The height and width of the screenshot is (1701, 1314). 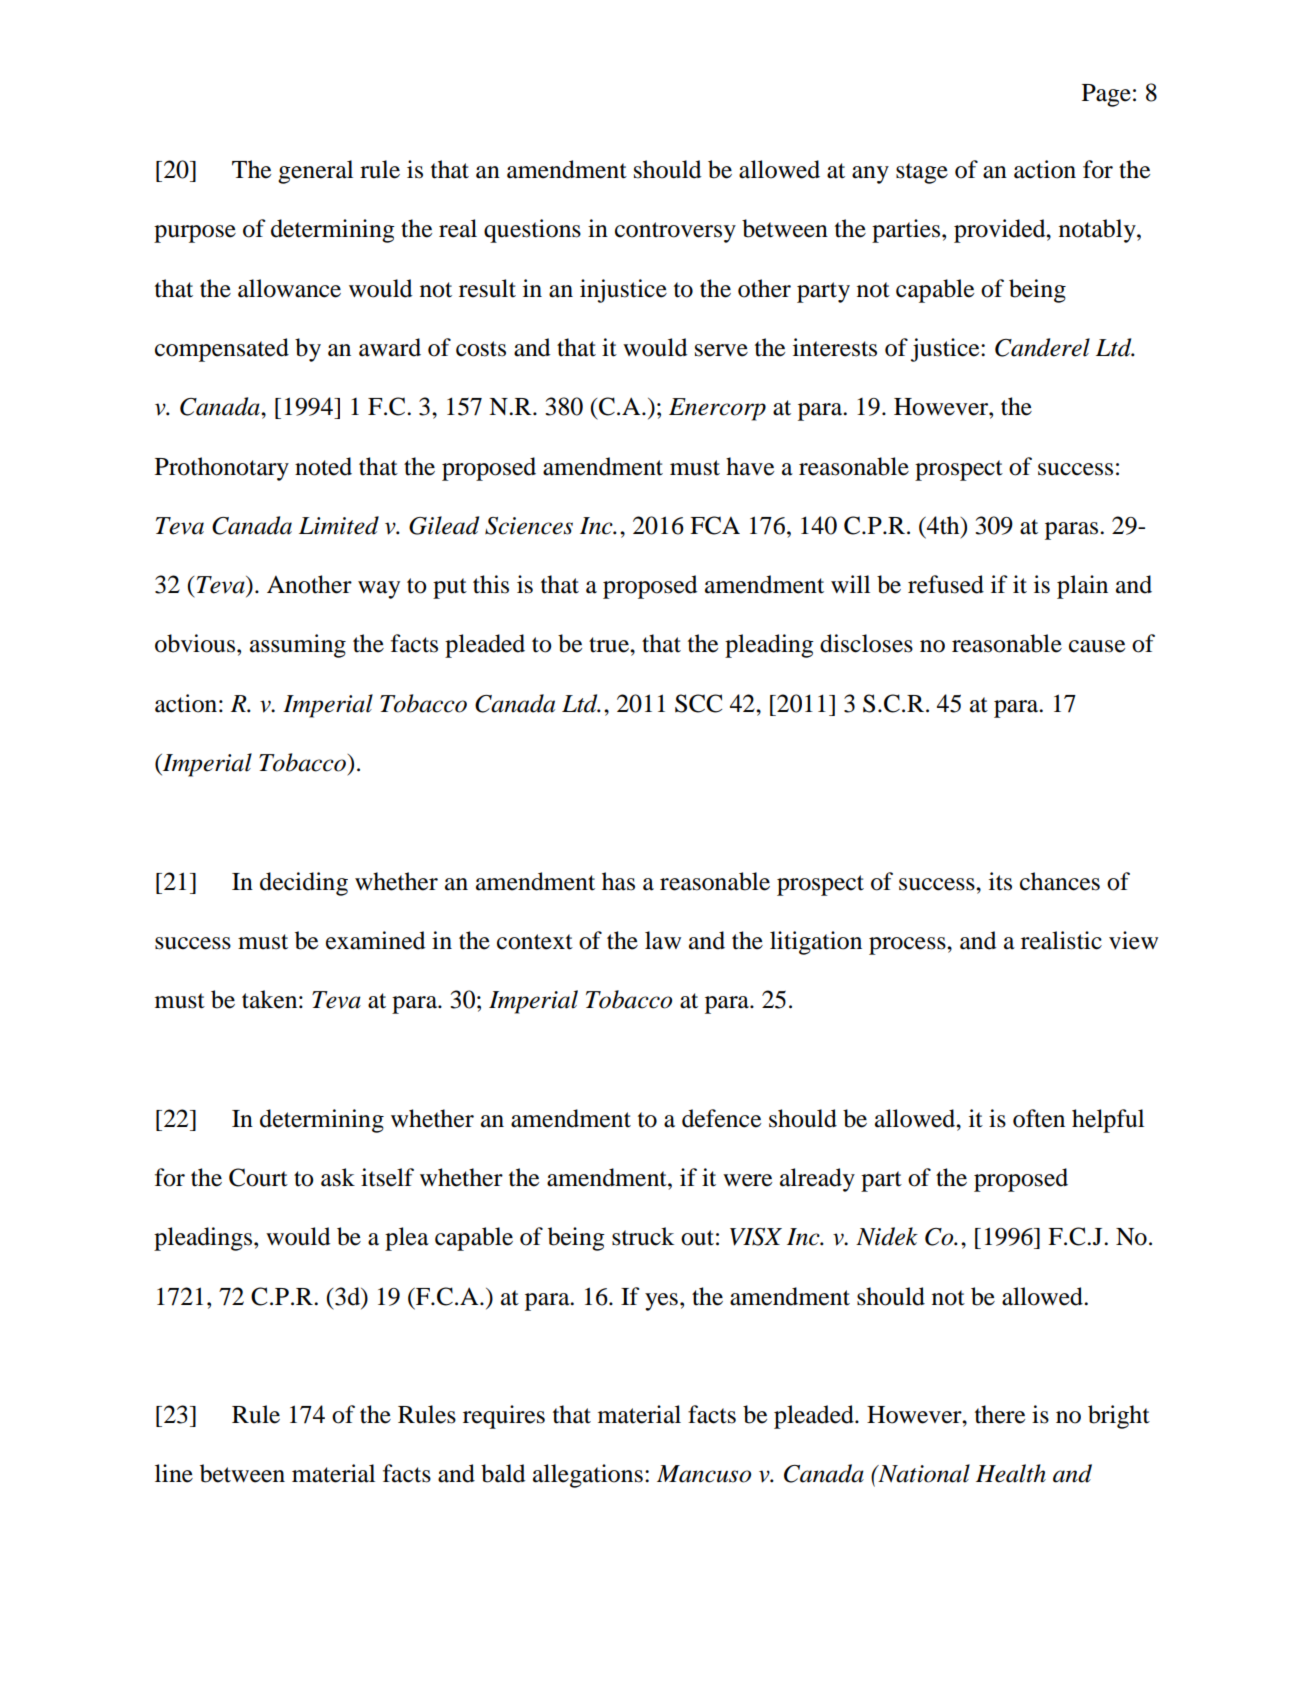 I want to click on there, so click(x=1000, y=1414).
